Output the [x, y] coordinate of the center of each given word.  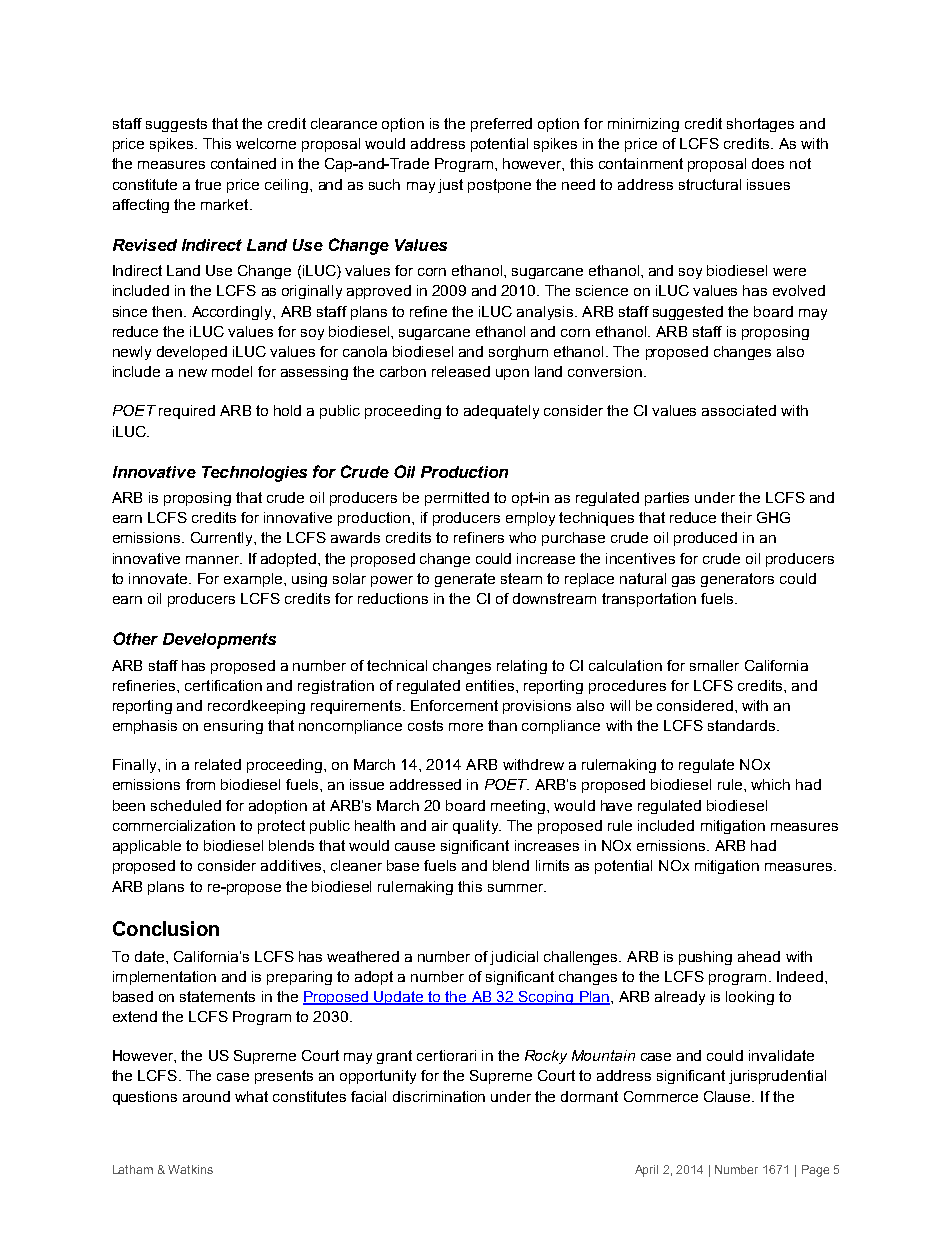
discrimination [439, 1096]
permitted [457, 499]
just [450, 186]
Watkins [190, 1169]
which [770, 784]
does [768, 163]
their [736, 517]
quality [477, 827]
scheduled [186, 805]
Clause [728, 1096]
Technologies [254, 474]
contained [243, 163]
